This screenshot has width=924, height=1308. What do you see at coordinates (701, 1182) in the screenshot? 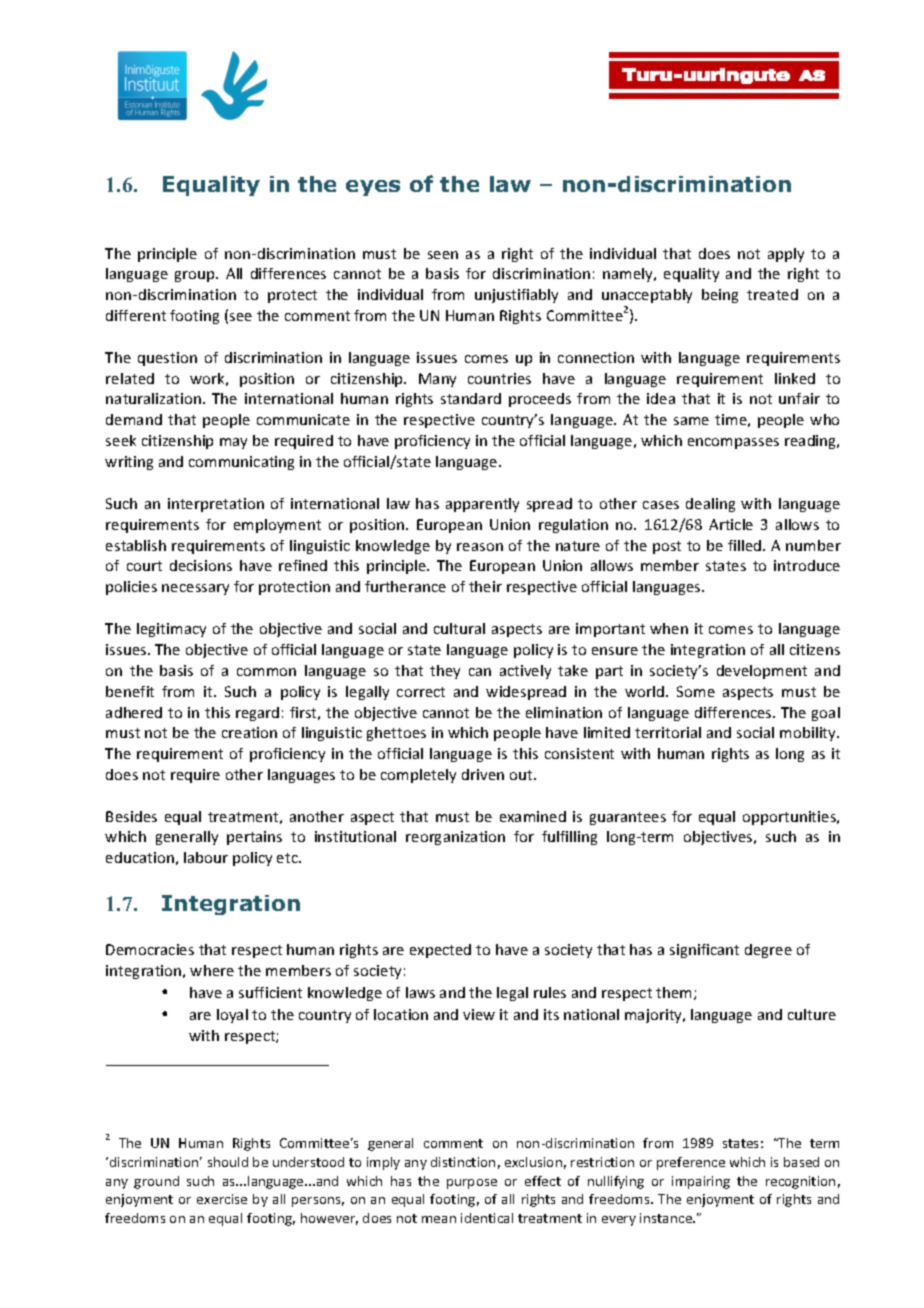
I see `impairing` at bounding box center [701, 1182].
